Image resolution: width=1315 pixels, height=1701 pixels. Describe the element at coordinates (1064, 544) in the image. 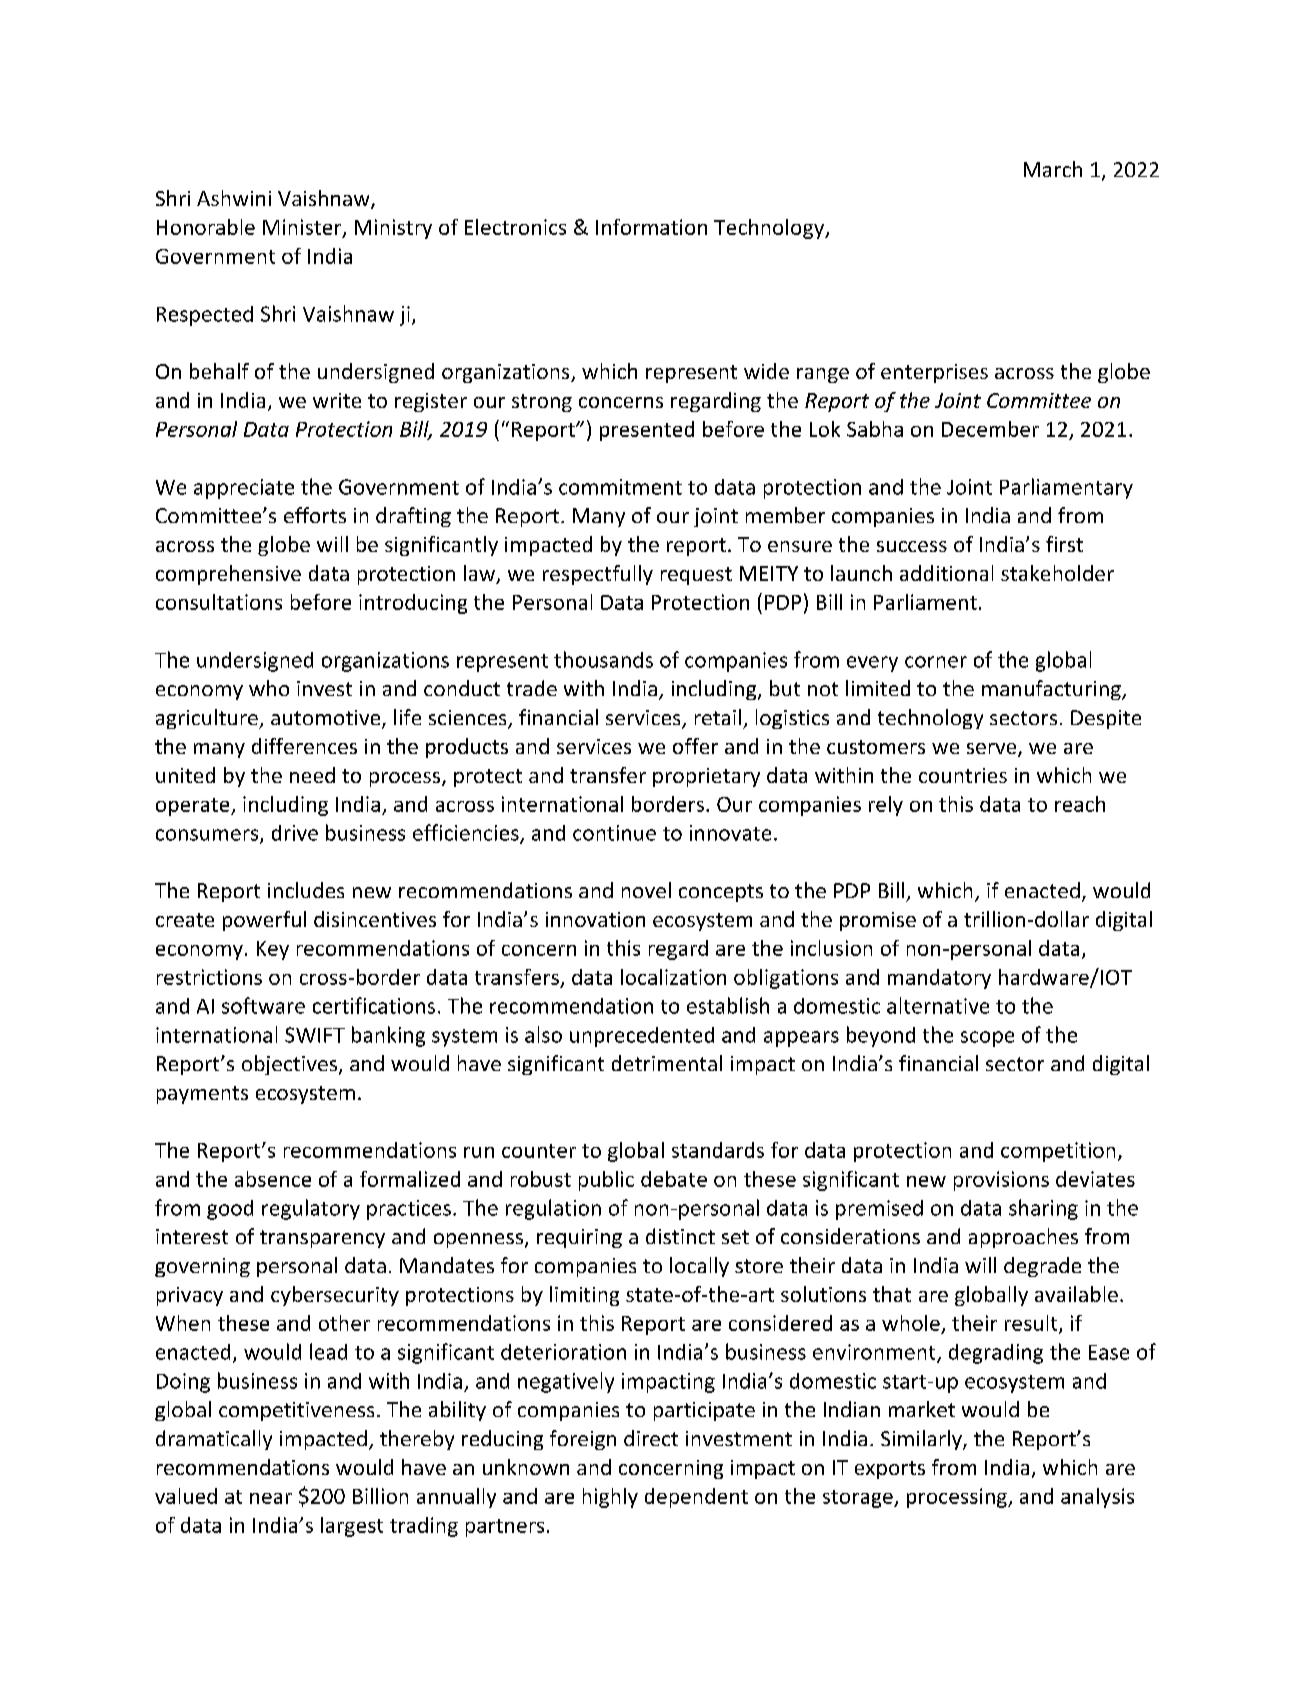

I see `first` at that location.
